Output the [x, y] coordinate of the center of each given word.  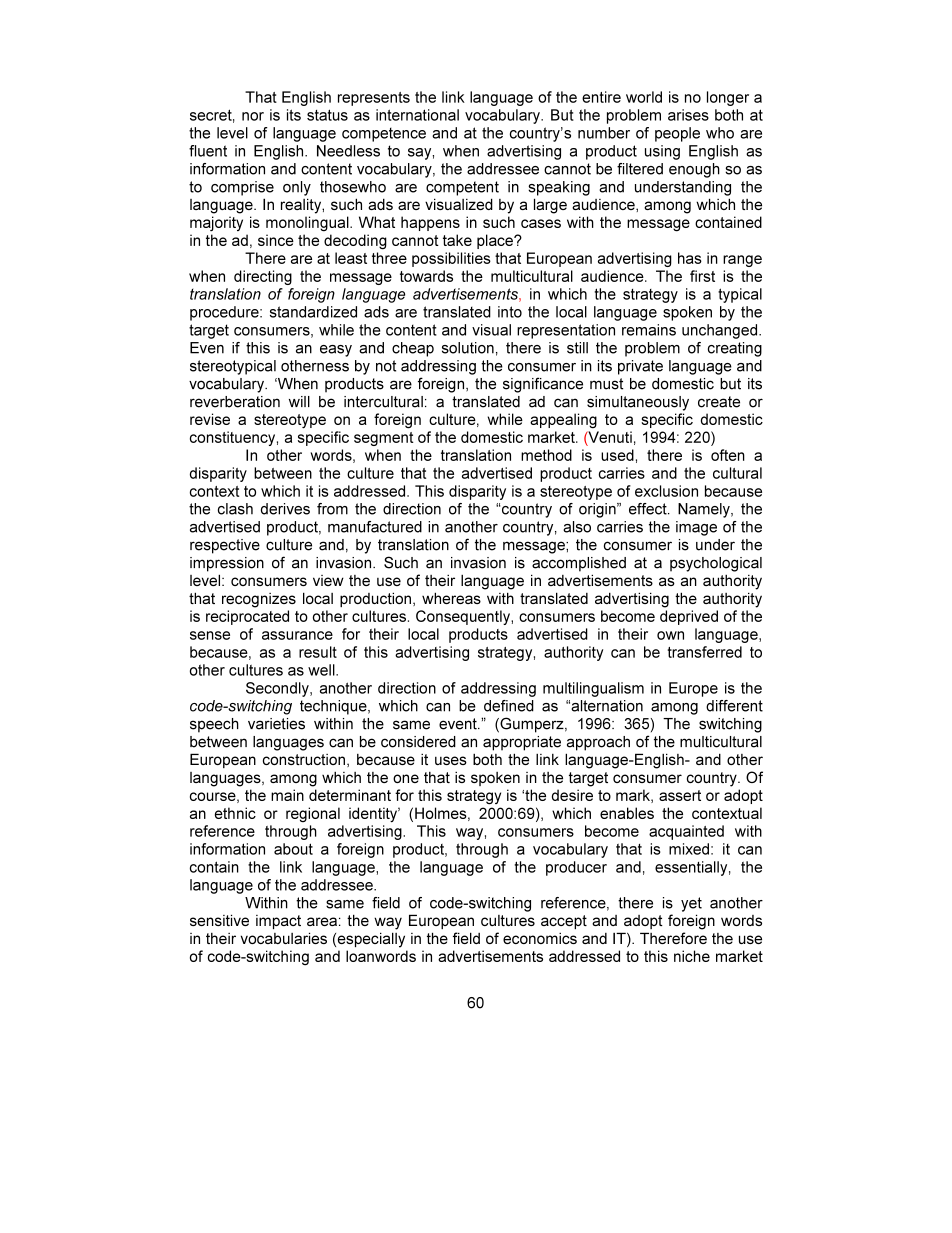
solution [468, 348]
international [417, 115]
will [299, 401]
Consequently [464, 617]
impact [278, 922]
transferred [705, 652]
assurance [297, 635]
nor [253, 116]
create [719, 402]
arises [688, 115]
